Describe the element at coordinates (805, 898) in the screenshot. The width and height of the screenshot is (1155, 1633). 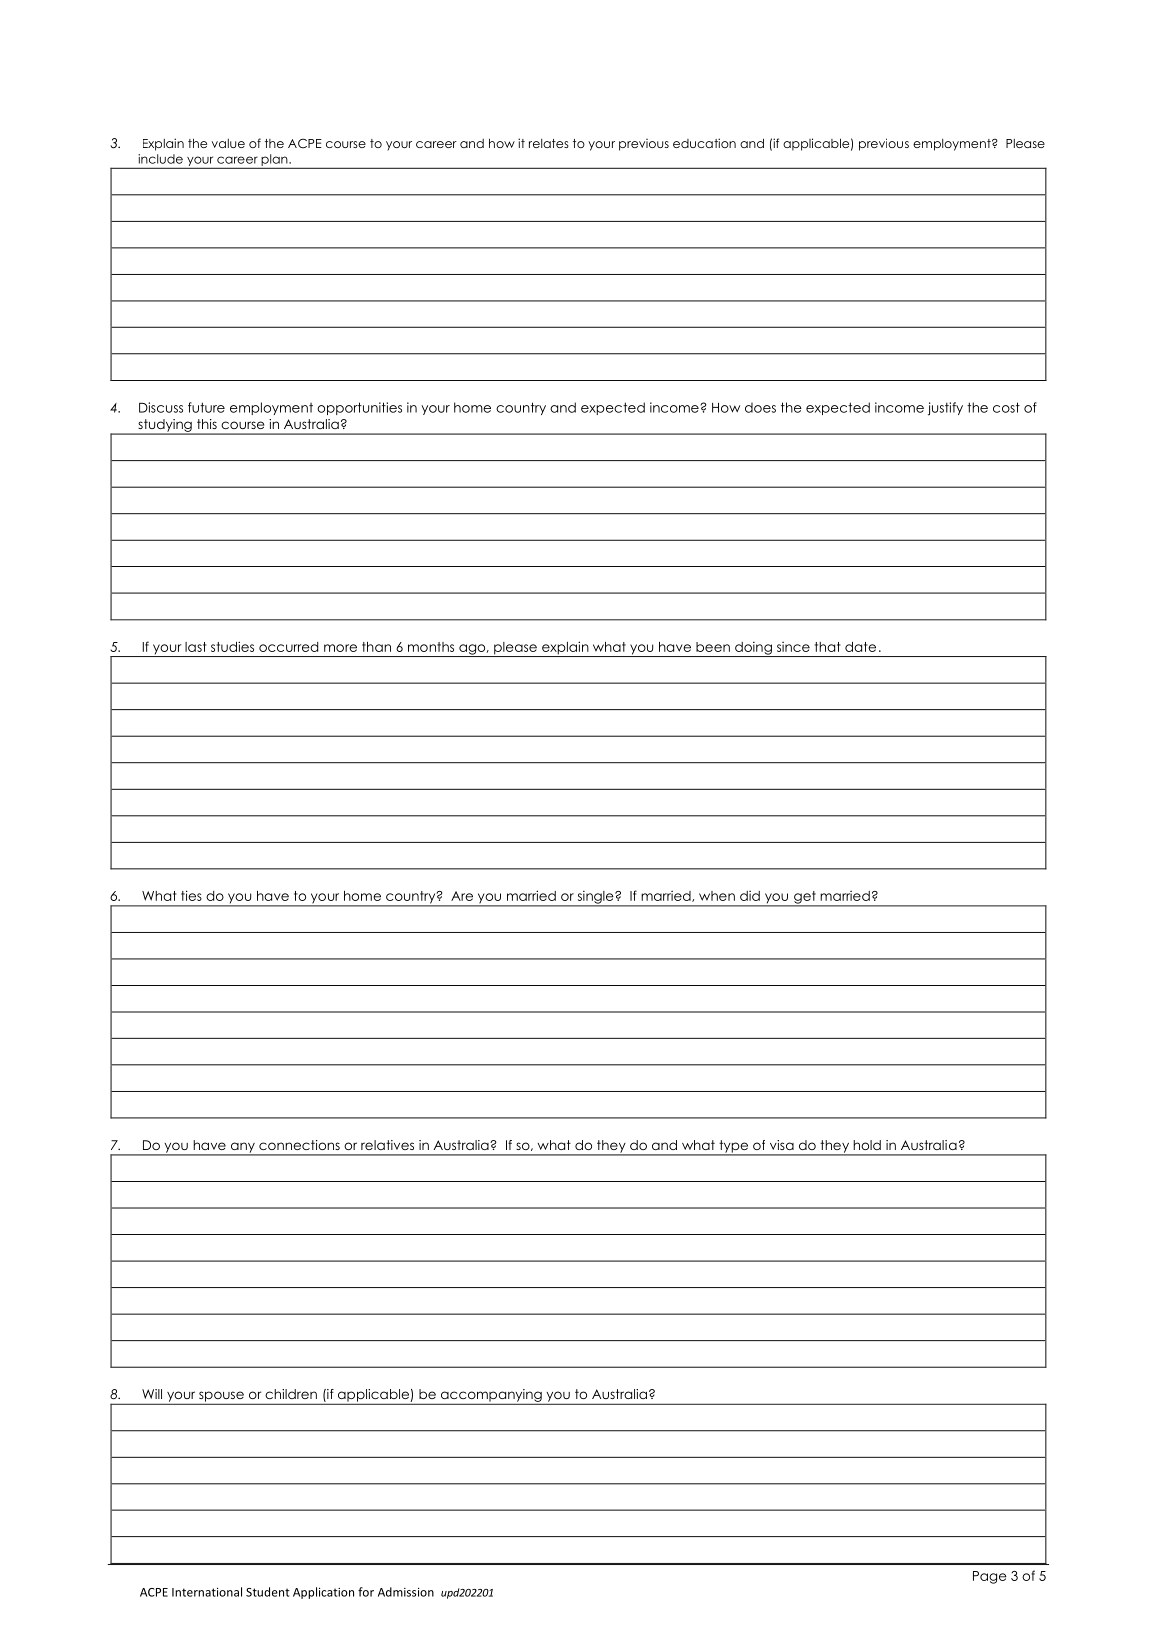
I see `get` at that location.
